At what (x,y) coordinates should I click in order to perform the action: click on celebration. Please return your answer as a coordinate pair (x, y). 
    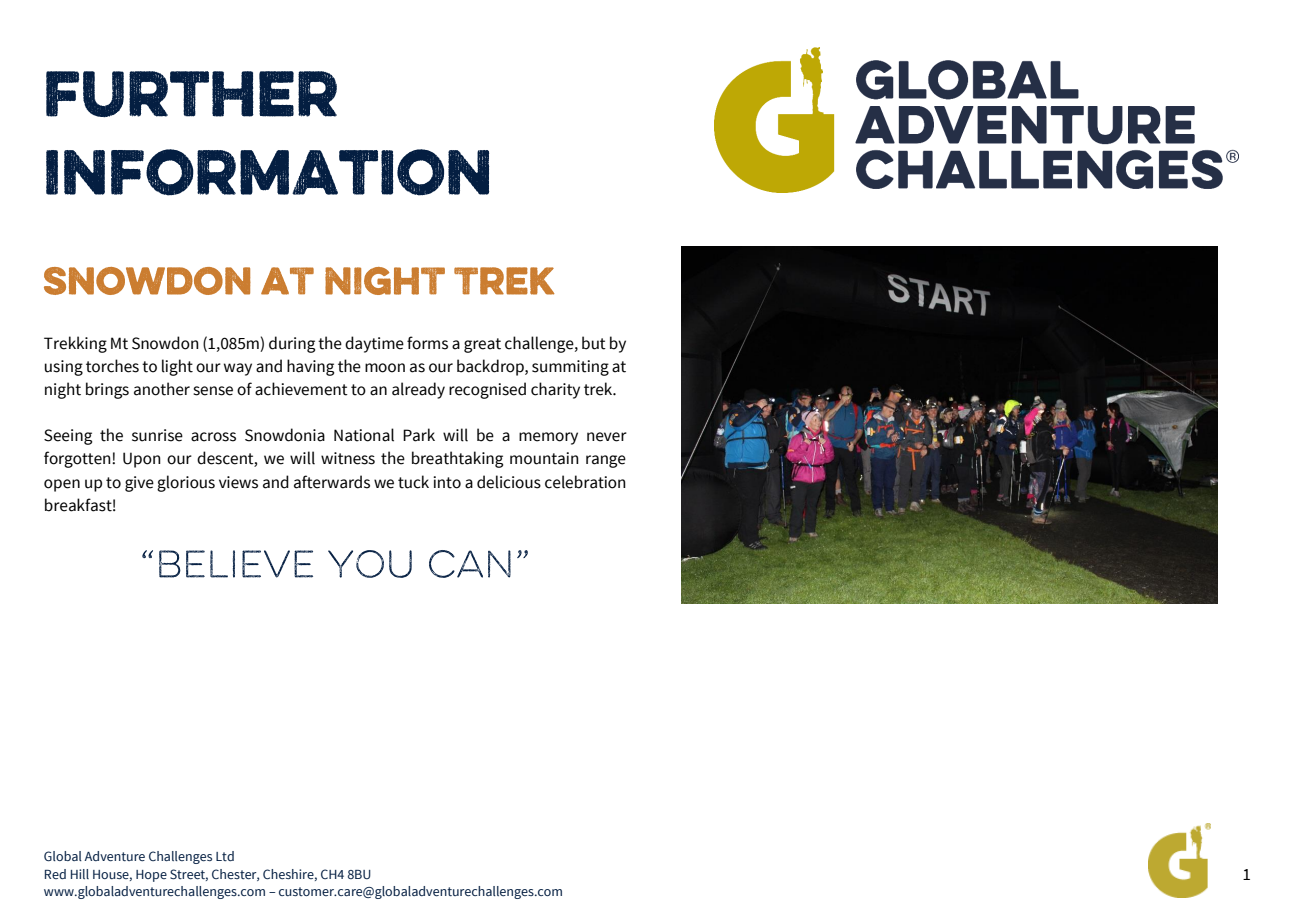
    Looking at the image, I should click on (585, 482).
